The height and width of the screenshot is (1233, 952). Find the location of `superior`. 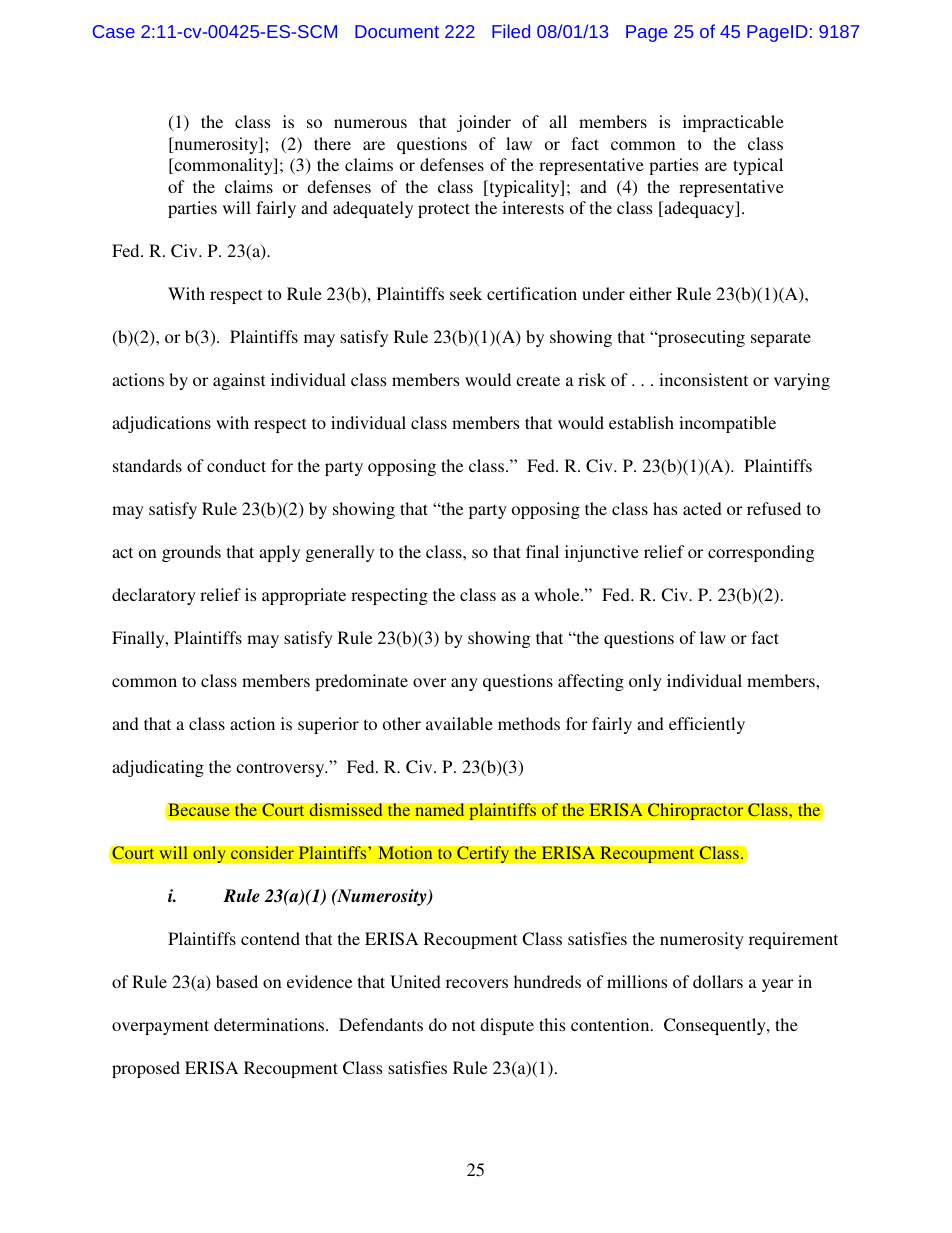

superior is located at coordinates (328, 725).
